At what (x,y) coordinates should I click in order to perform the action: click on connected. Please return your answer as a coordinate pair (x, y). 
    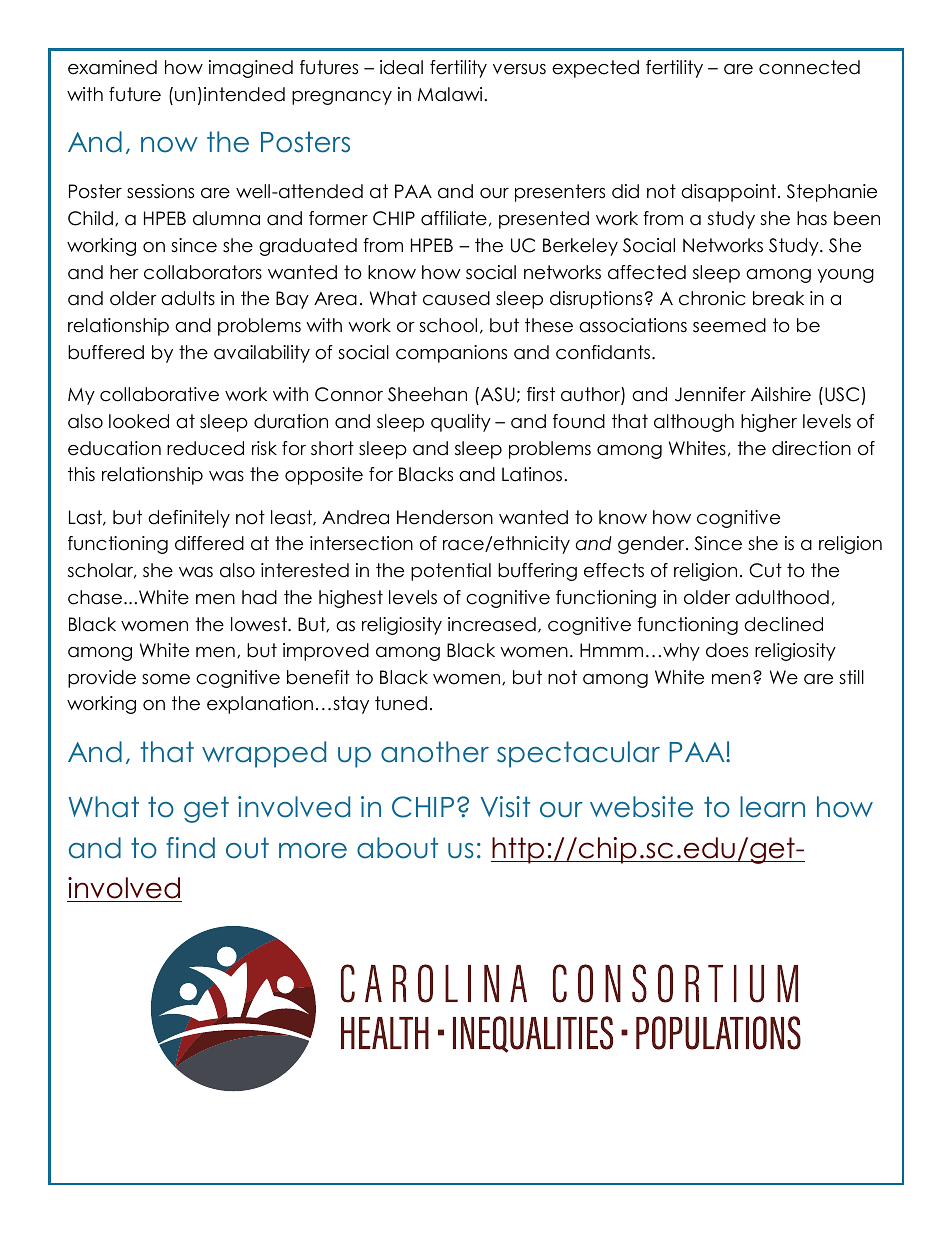
    Looking at the image, I should click on (809, 67).
